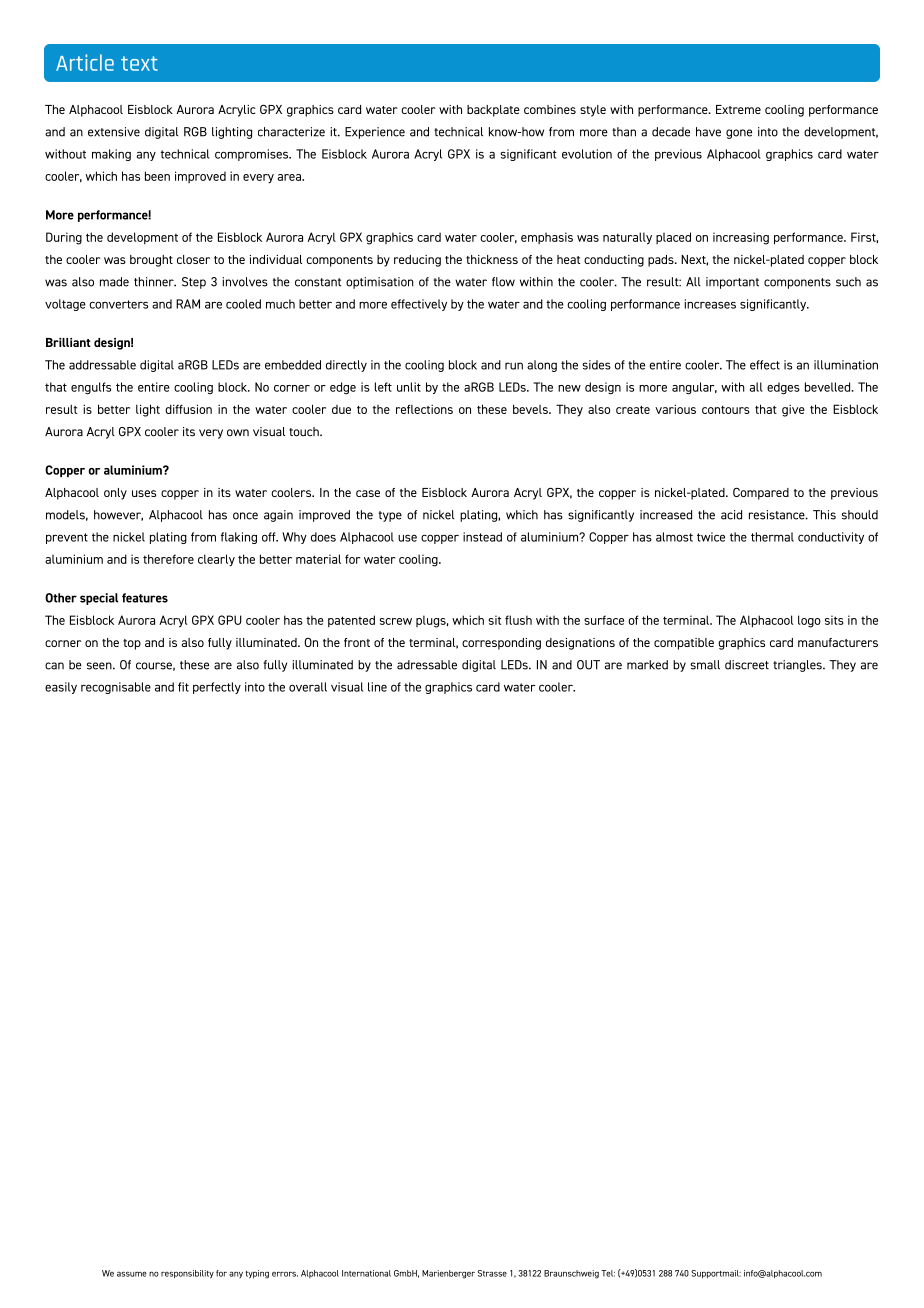 The image size is (924, 1308). What do you see at coordinates (747, 665) in the document?
I see `discreet` at bounding box center [747, 665].
